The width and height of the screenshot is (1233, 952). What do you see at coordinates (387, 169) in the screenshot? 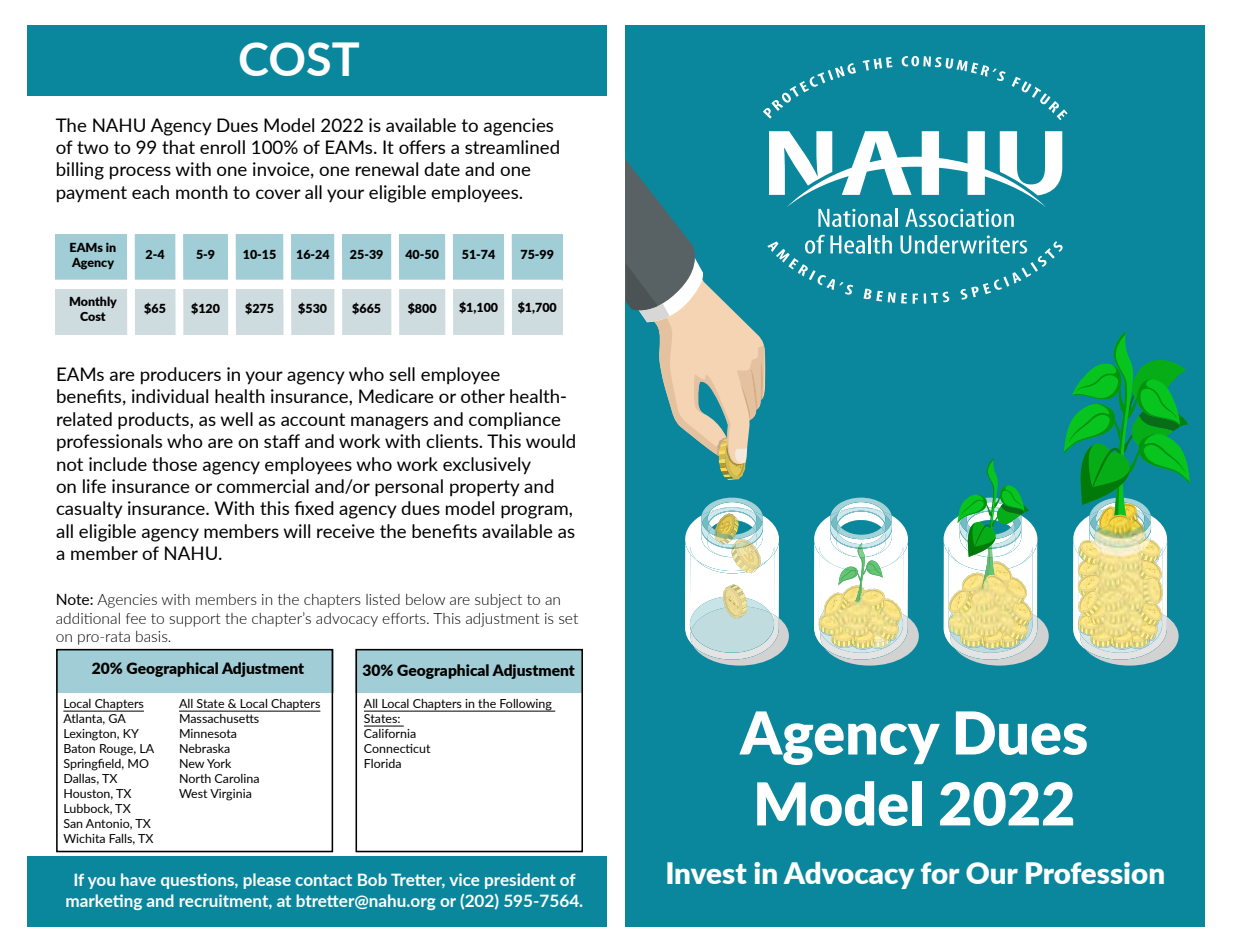
I see `renewal` at bounding box center [387, 169].
